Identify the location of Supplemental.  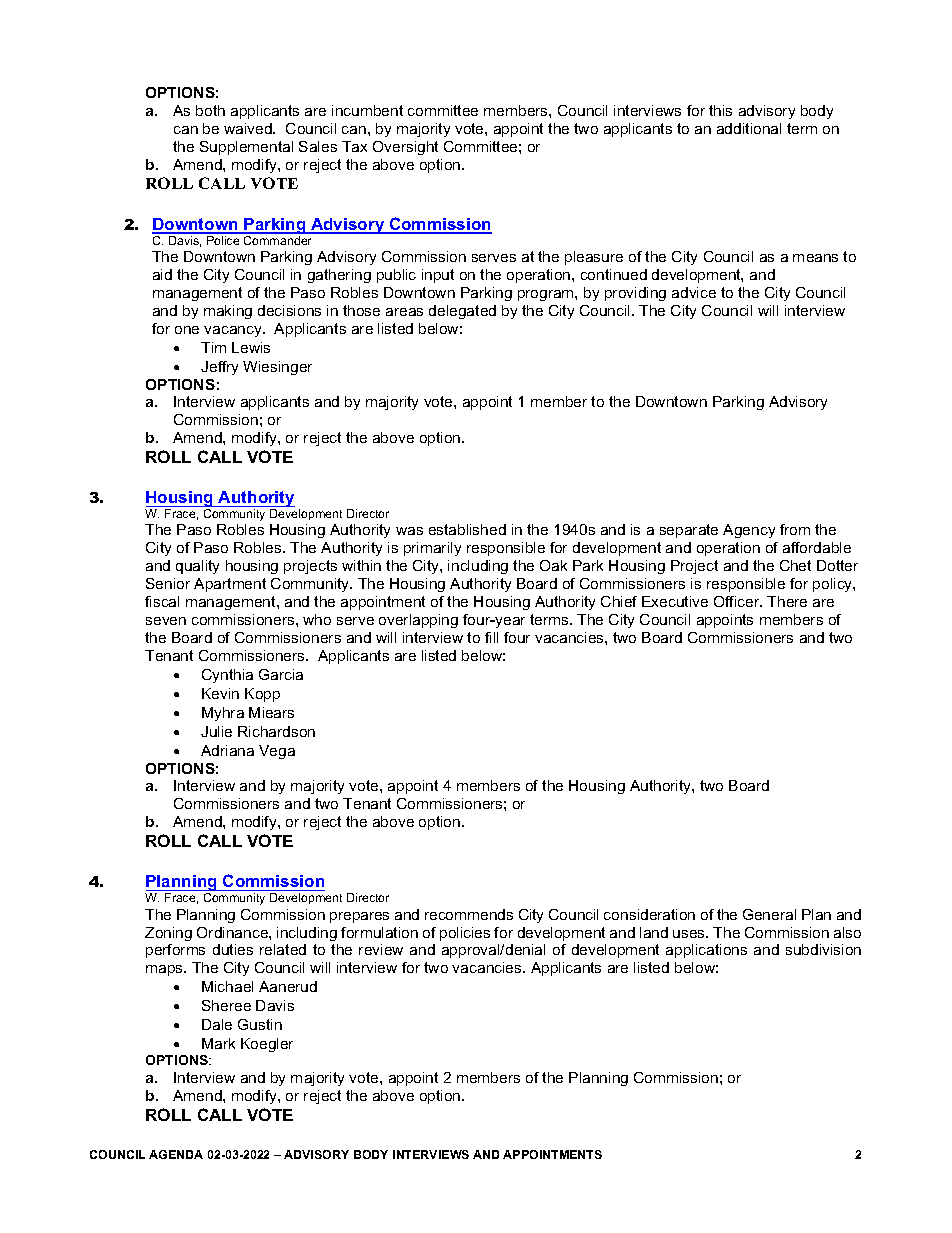
(246, 148).
